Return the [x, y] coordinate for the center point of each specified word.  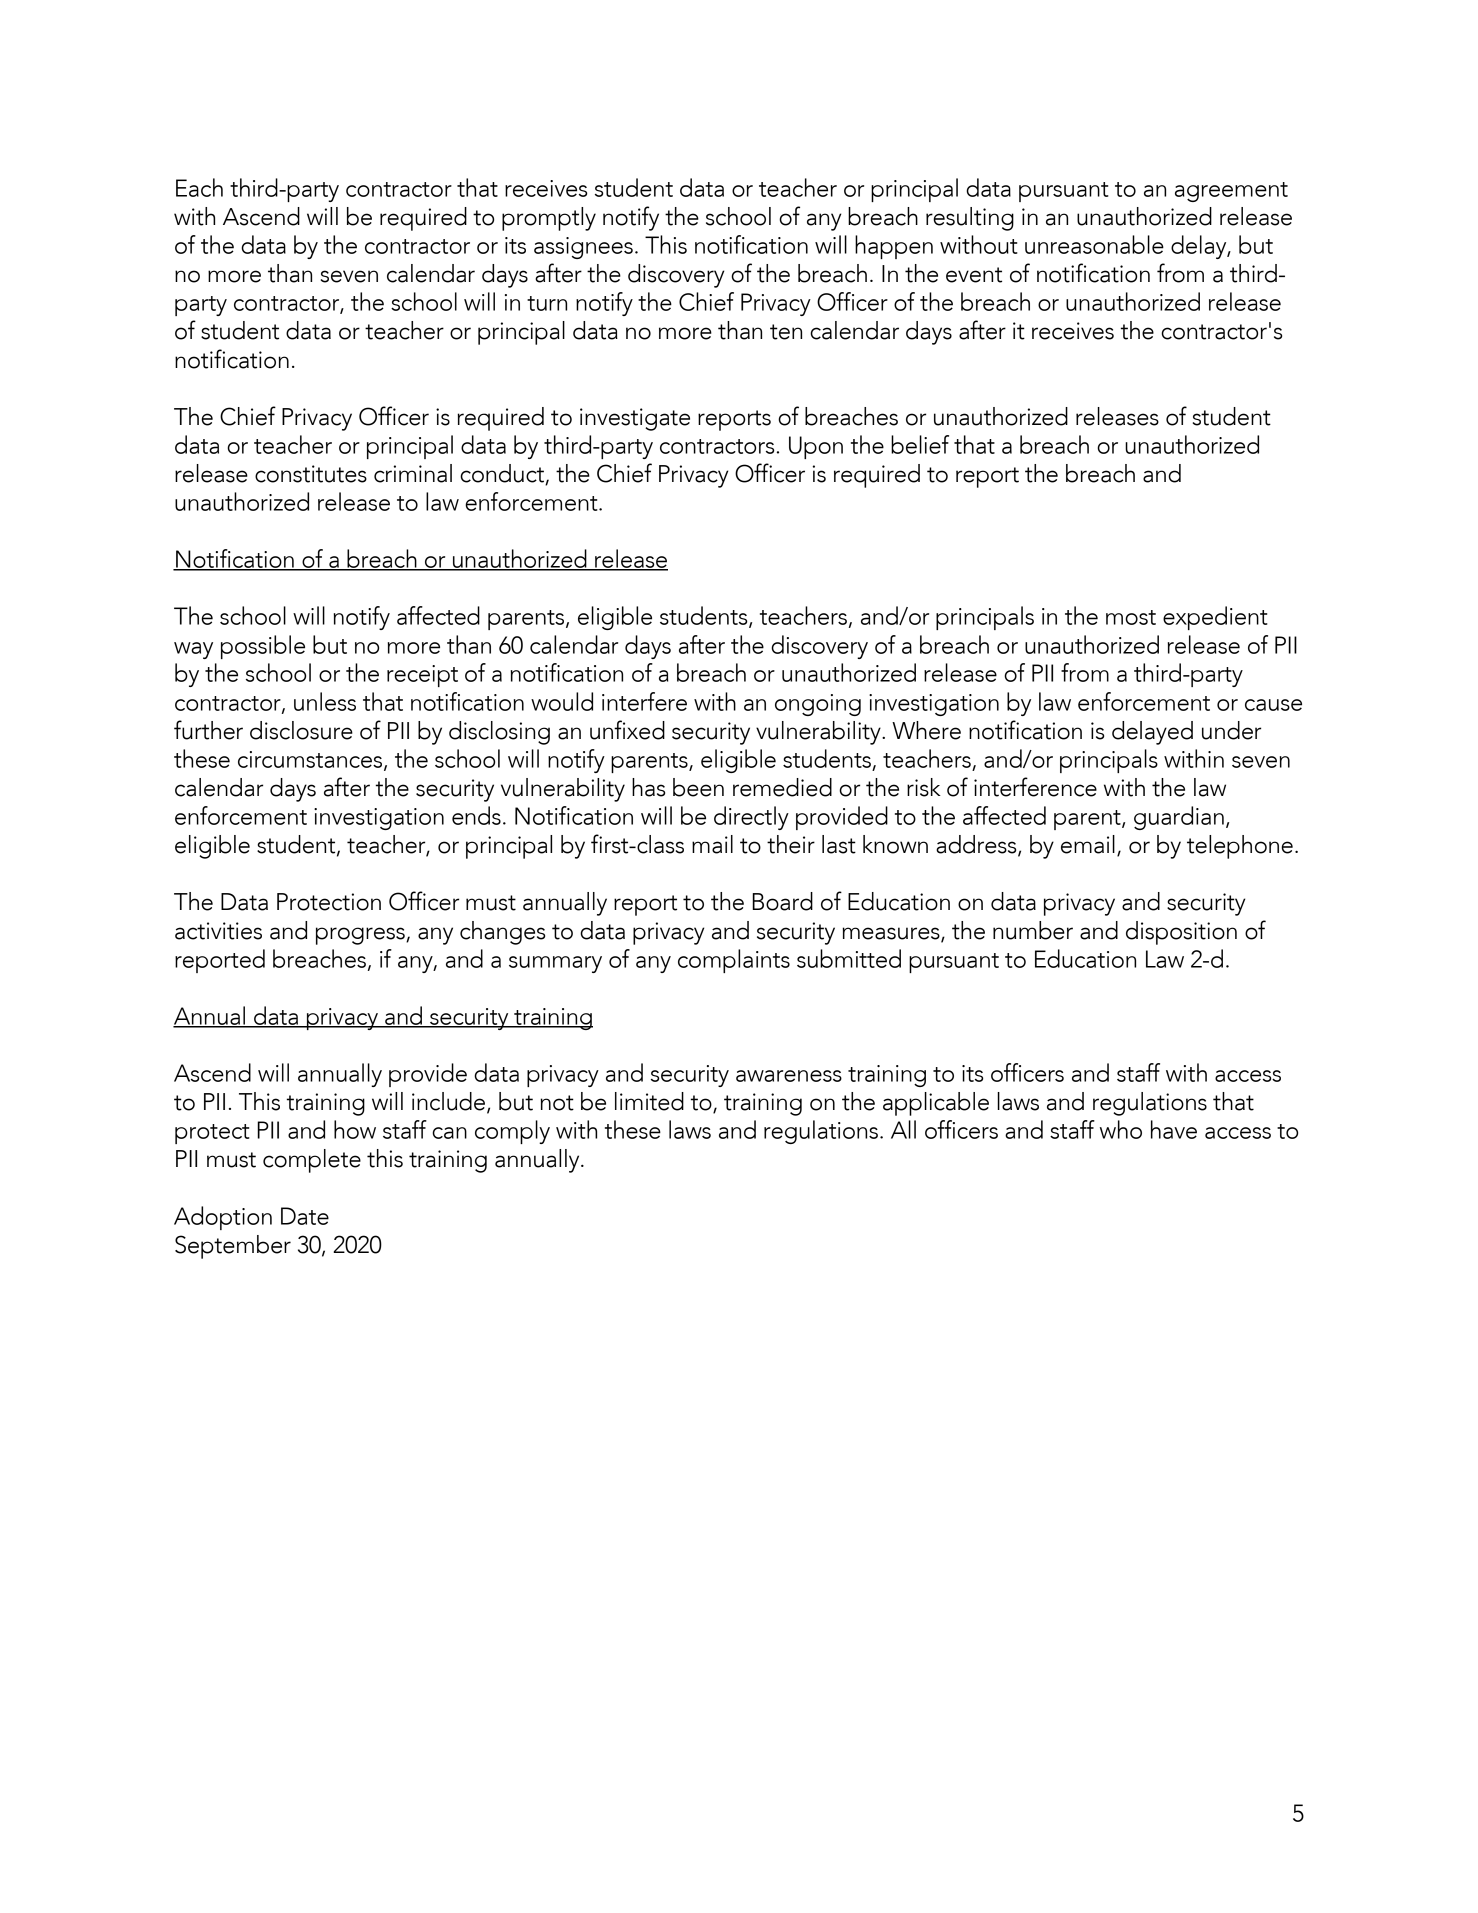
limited [649, 1101]
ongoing [818, 705]
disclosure [301, 730]
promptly [549, 219]
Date [305, 1216]
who [1121, 1129]
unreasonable [1094, 244]
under [1231, 730]
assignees [583, 248]
